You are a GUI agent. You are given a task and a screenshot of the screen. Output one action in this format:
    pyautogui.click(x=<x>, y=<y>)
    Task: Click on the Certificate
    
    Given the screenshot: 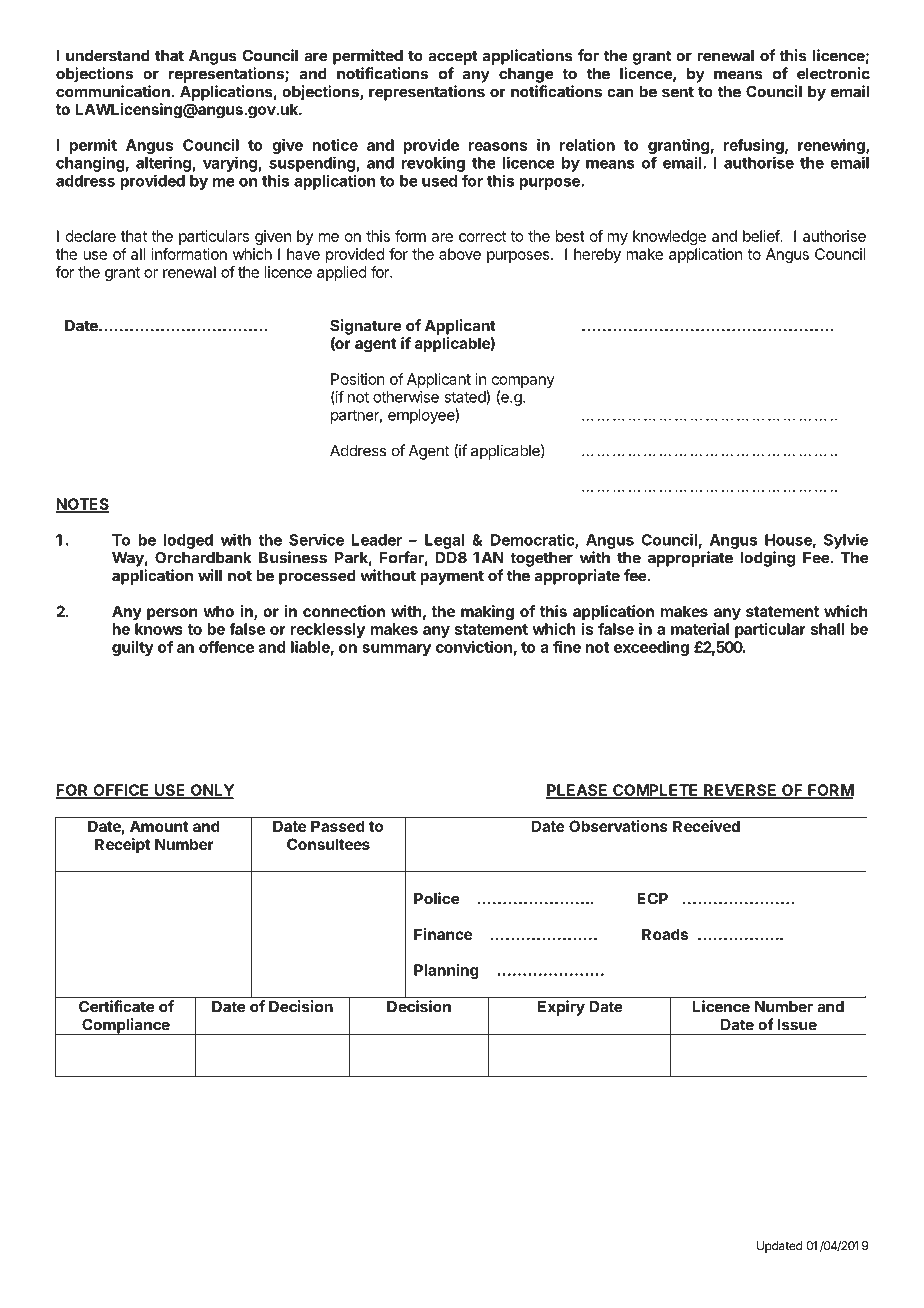 What is the action you would take?
    pyautogui.click(x=116, y=1006)
